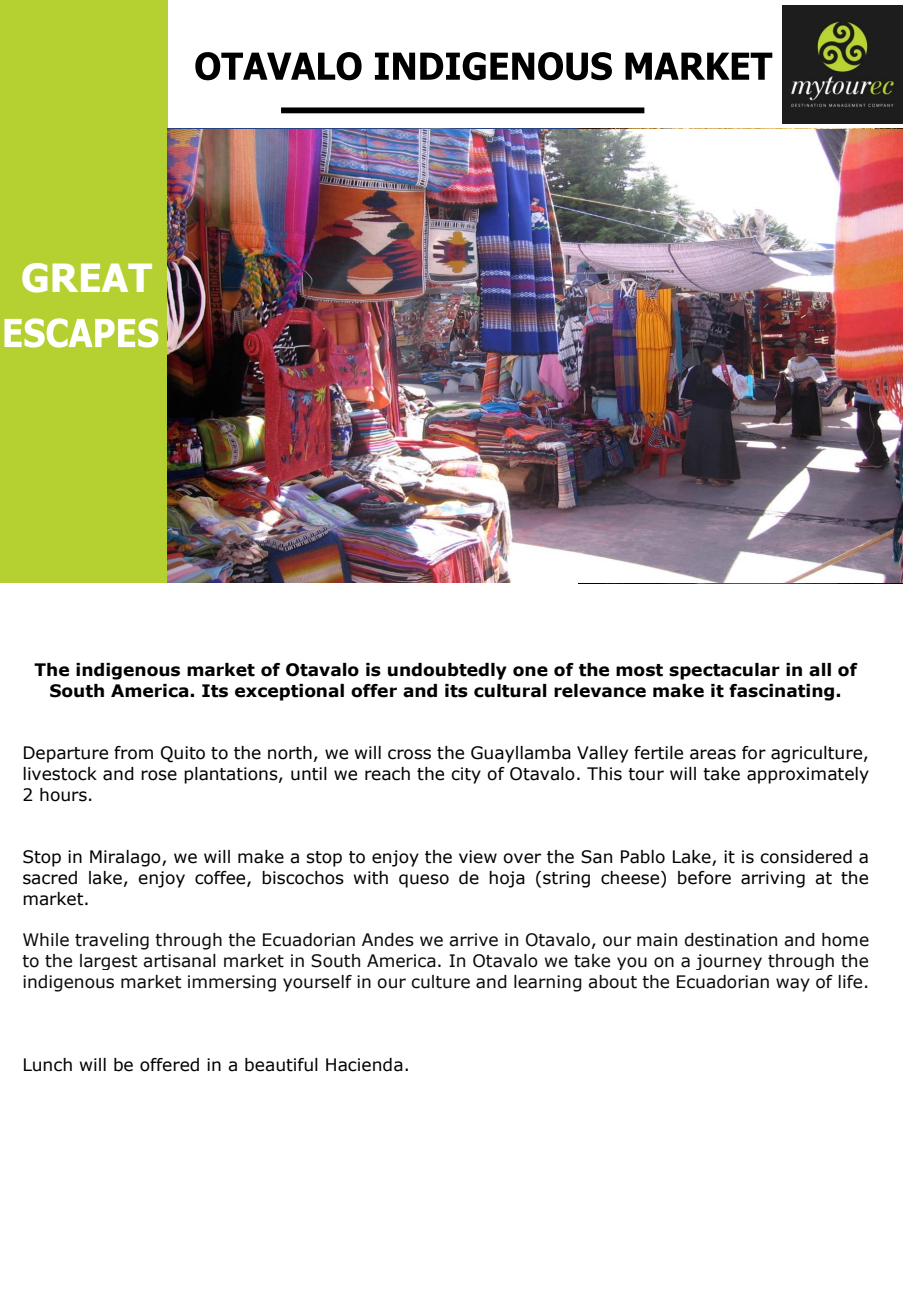 This document has height=1308, width=924. What do you see at coordinates (364, 1065) in the document?
I see `Hacienda` at bounding box center [364, 1065].
